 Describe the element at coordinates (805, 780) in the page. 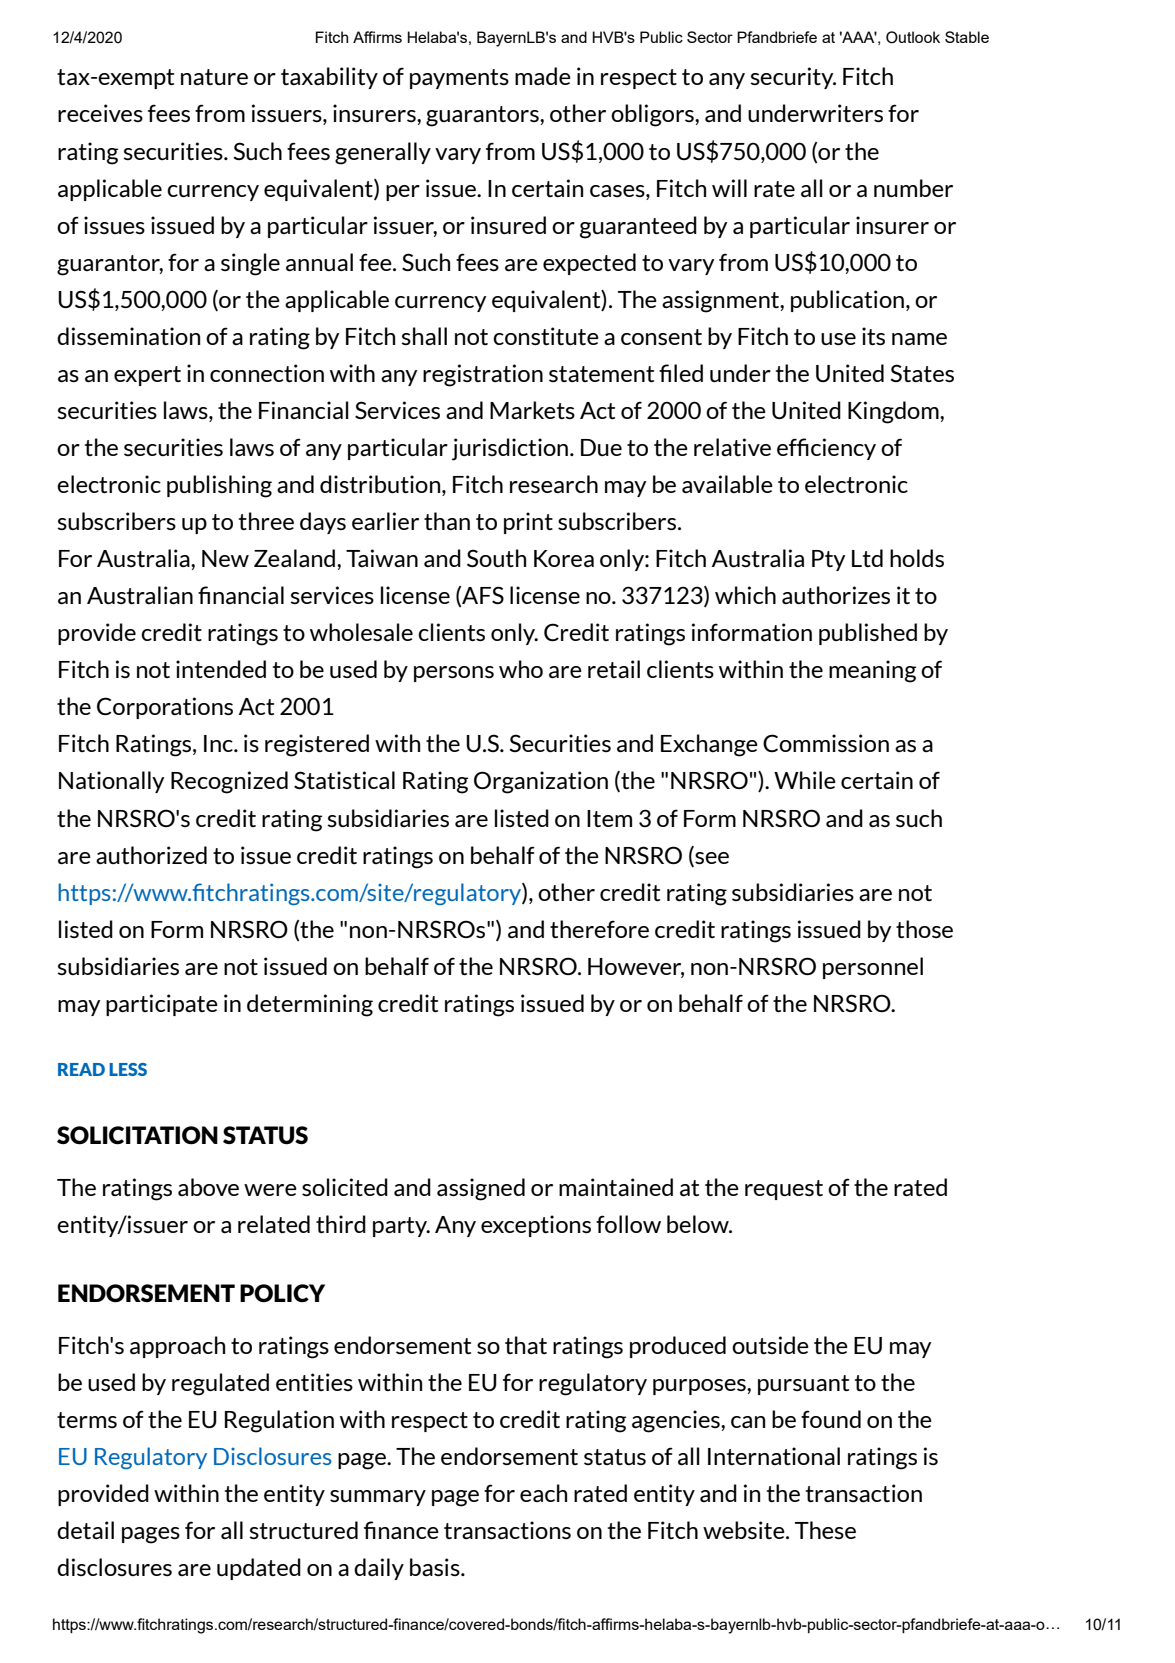

I see `While` at that location.
